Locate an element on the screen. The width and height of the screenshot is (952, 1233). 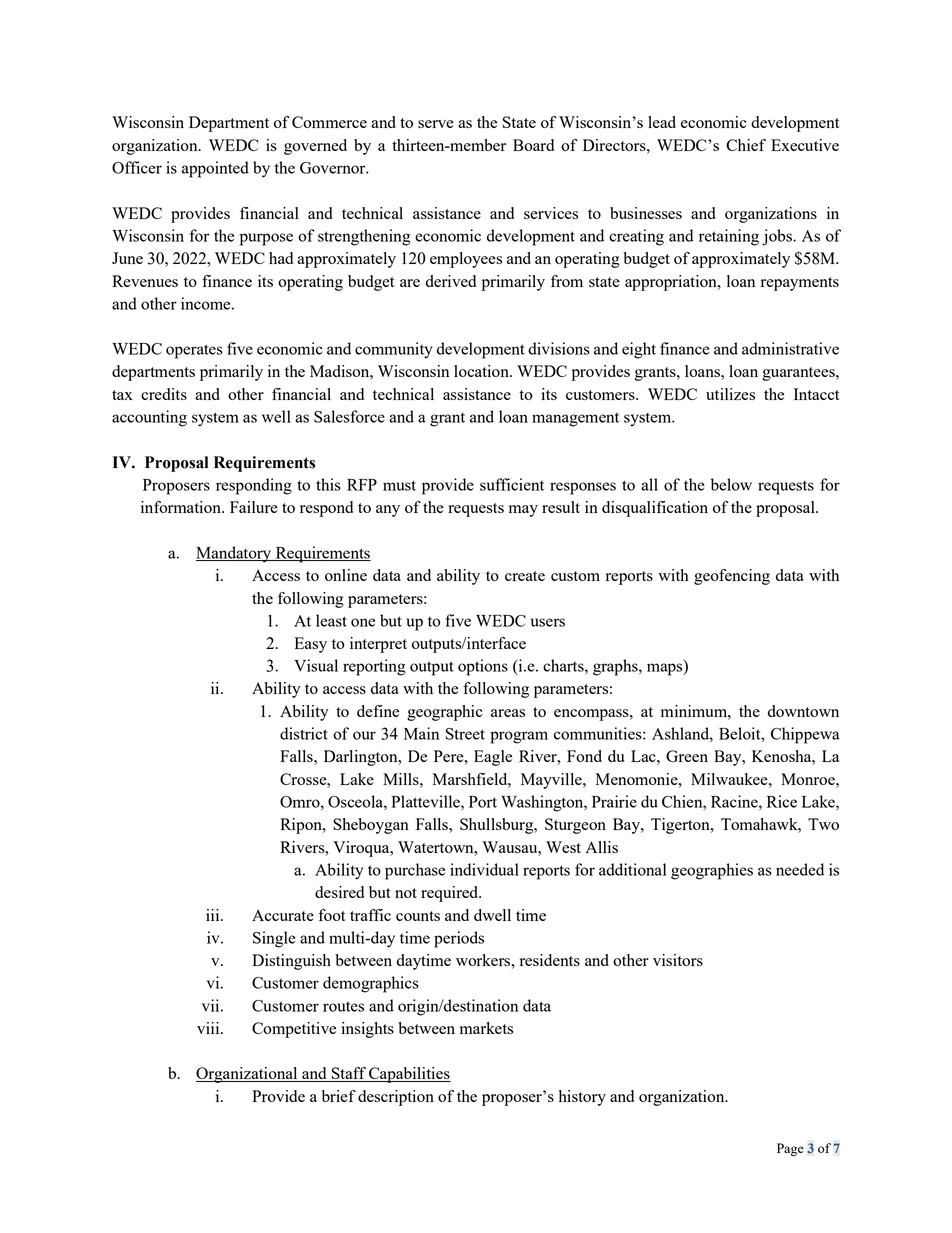
location is located at coordinates (482, 371).
